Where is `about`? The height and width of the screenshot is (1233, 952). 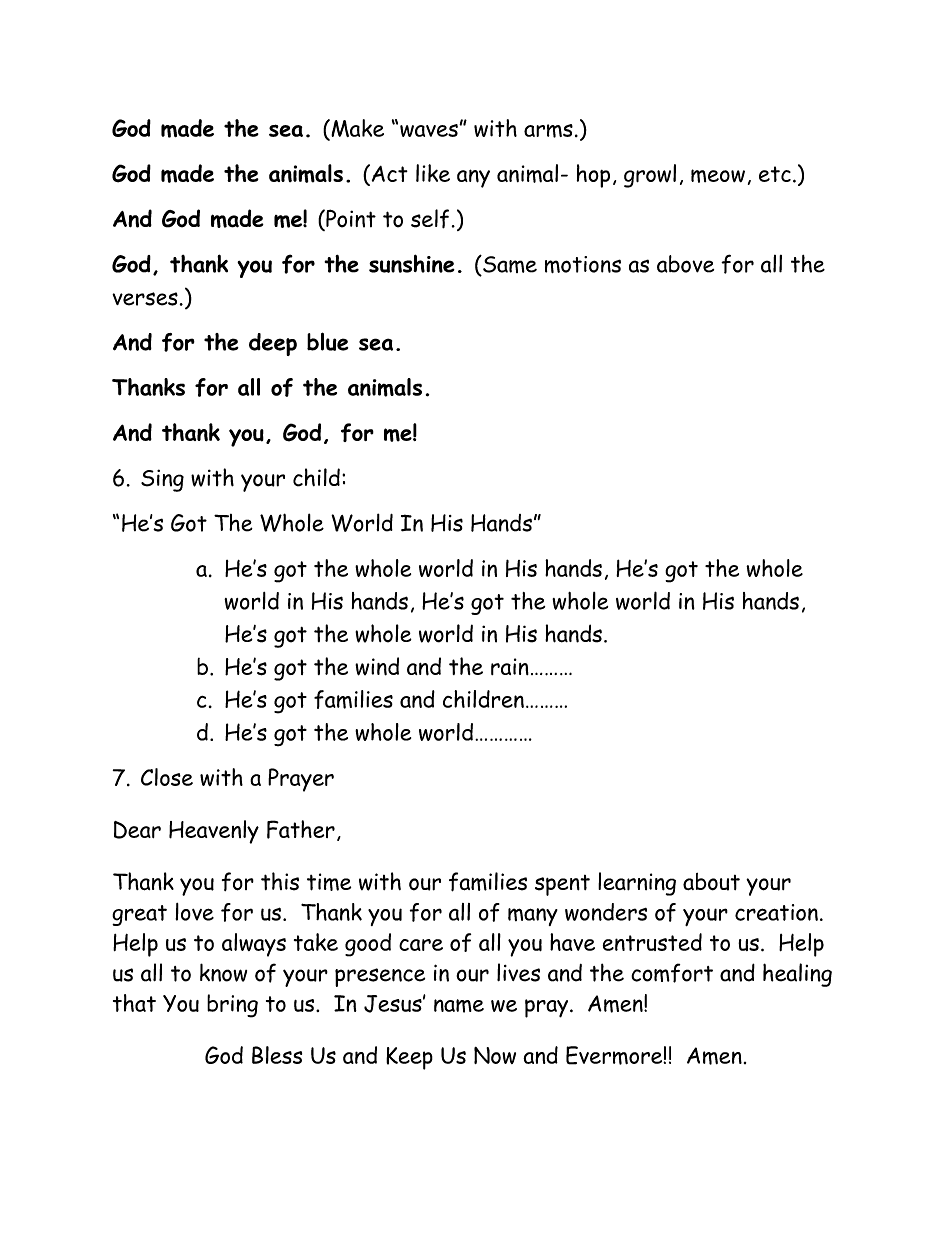
about is located at coordinates (711, 882).
